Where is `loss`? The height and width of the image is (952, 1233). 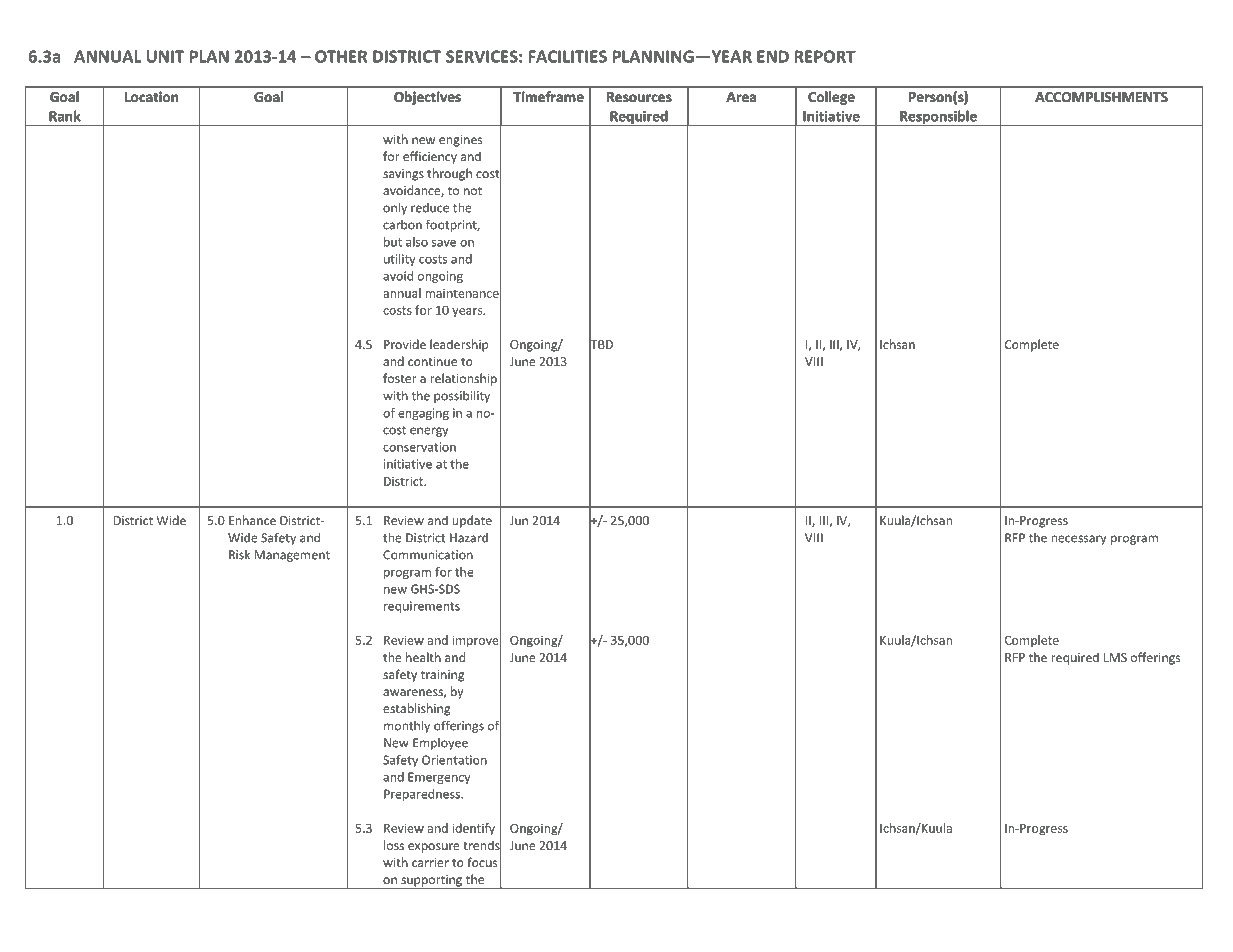
loss is located at coordinates (394, 845).
